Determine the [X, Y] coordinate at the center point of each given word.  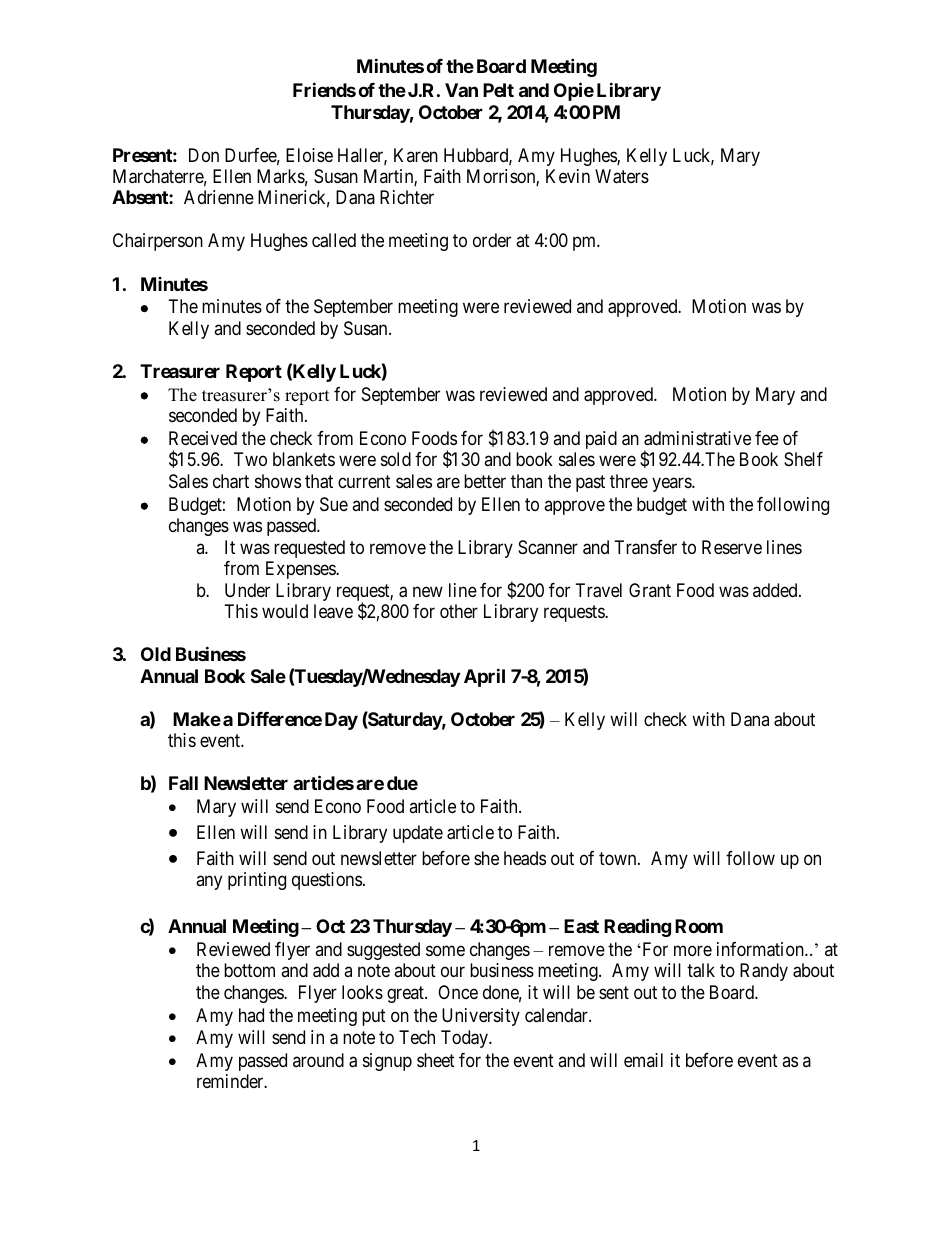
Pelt [498, 90]
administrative [697, 438]
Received [203, 438]
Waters [622, 176]
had [251, 1015]
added [776, 590]
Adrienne [219, 197]
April [484, 677]
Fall [183, 783]
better [485, 481]
